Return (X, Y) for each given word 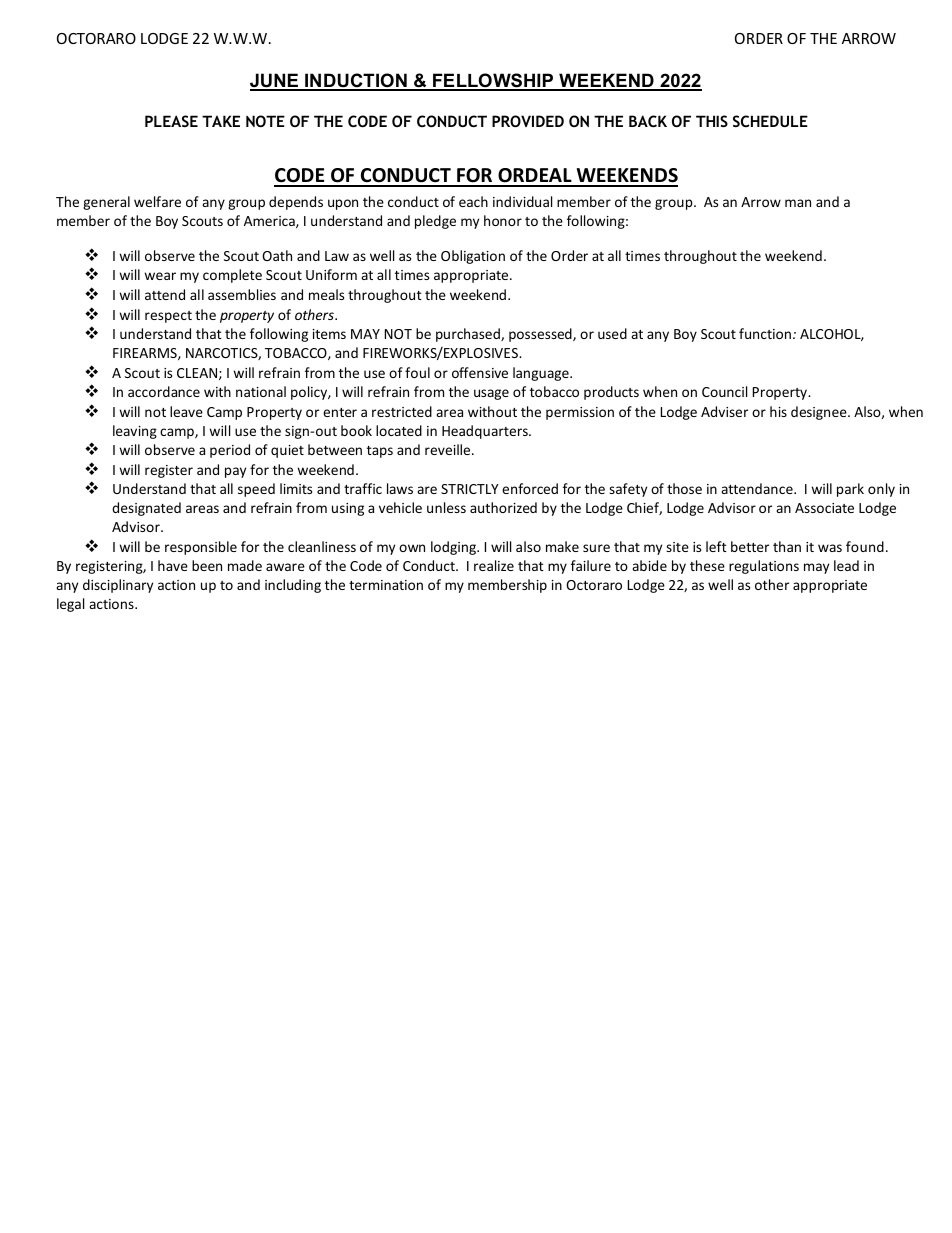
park (850, 490)
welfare (157, 201)
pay (235, 472)
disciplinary (118, 586)
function (766, 333)
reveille (449, 449)
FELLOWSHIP (493, 81)
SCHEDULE (770, 121)
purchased (469, 335)
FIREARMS (146, 354)
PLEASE (171, 121)
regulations (764, 567)
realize (494, 565)
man (798, 203)
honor (503, 220)
